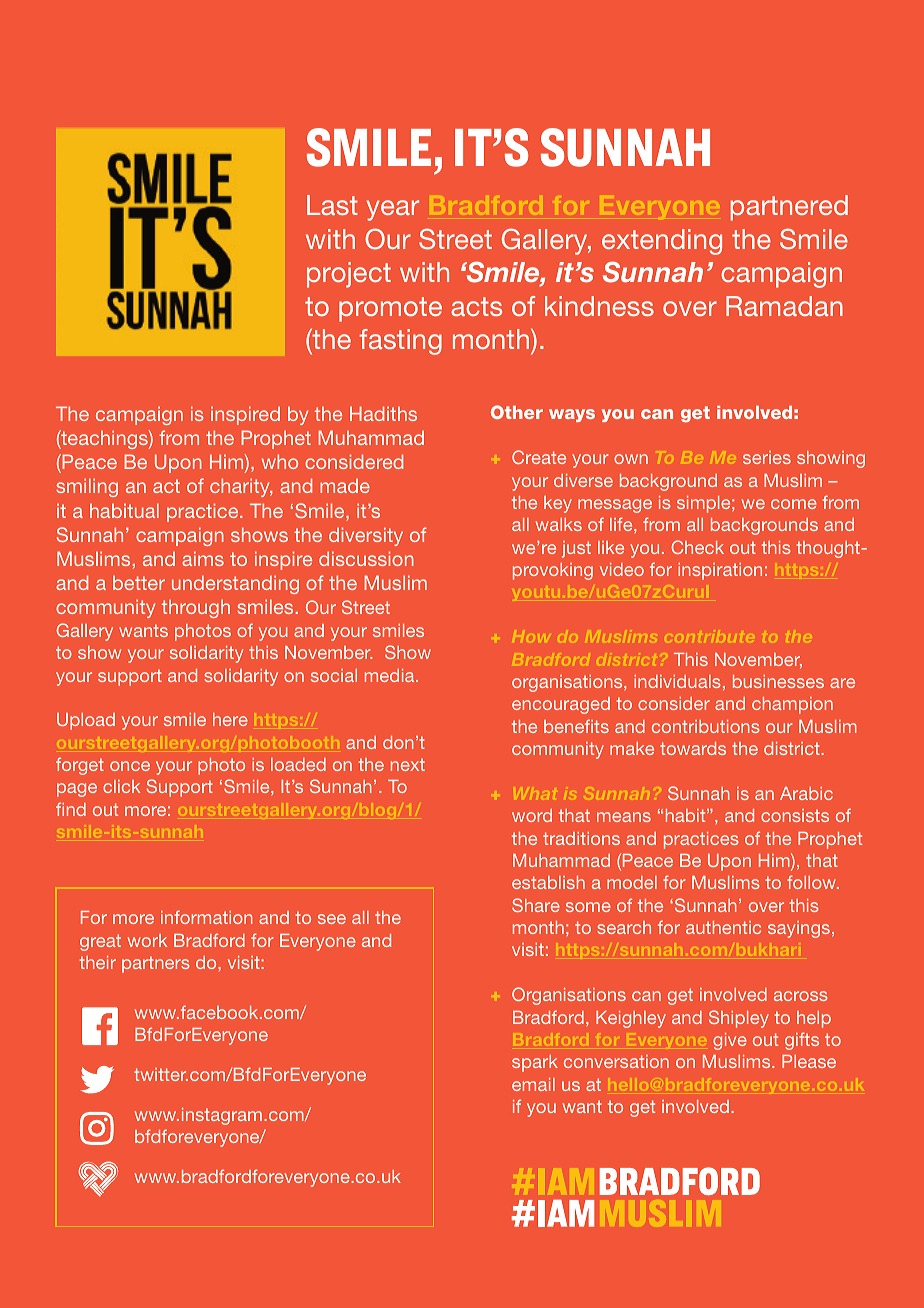  Describe the element at coordinates (156, 964) in the document. I see `partners` at that location.
